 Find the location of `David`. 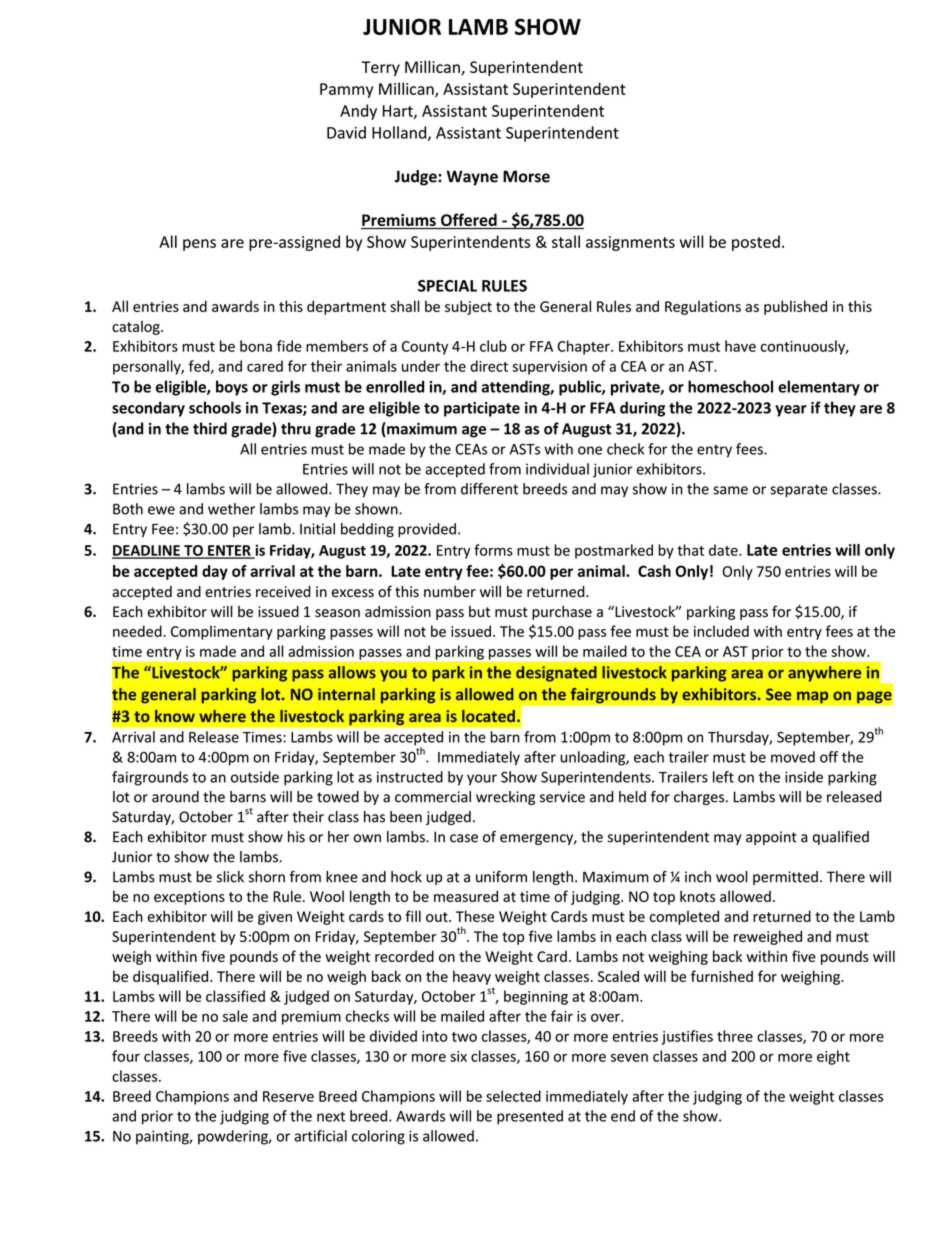

David is located at coordinates (346, 132).
